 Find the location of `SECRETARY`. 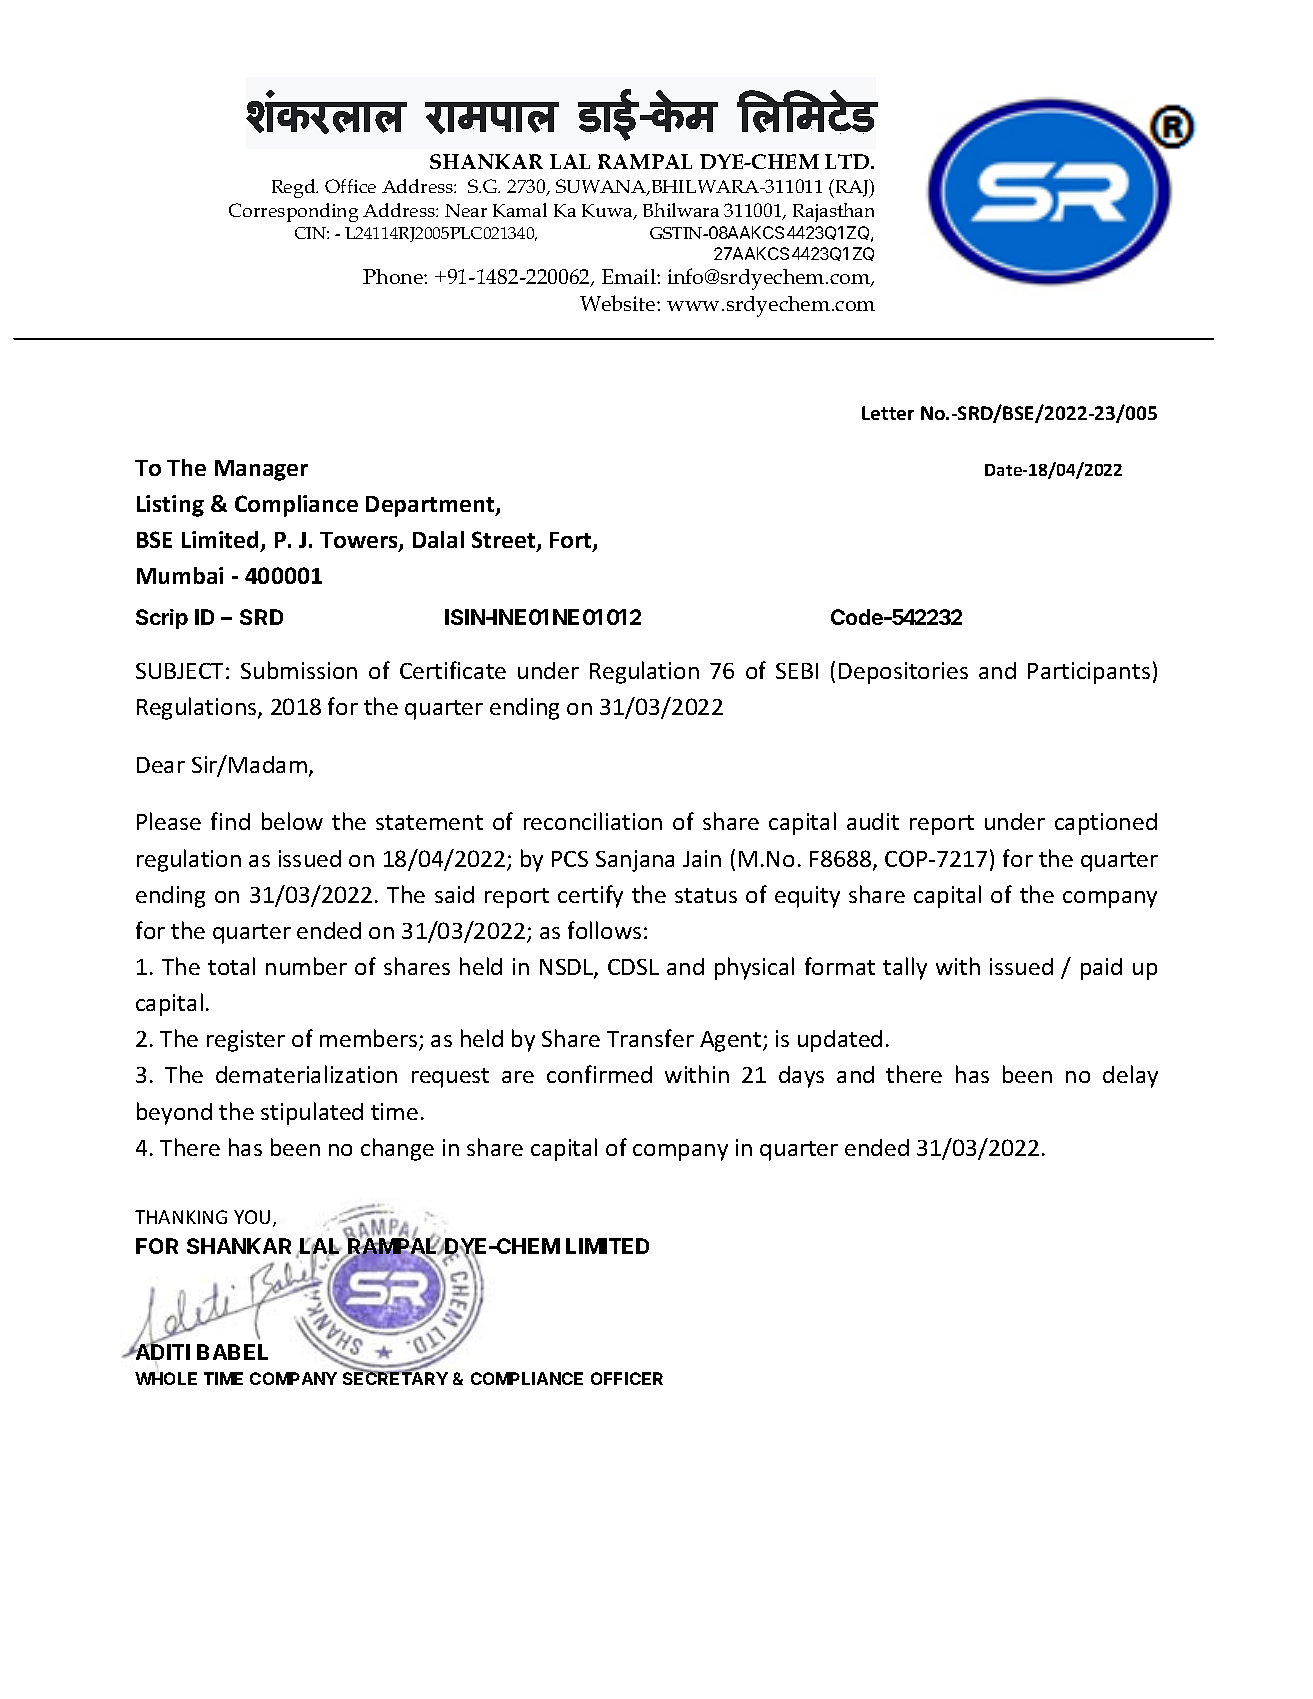

SECRETARY is located at coordinates (395, 1377).
